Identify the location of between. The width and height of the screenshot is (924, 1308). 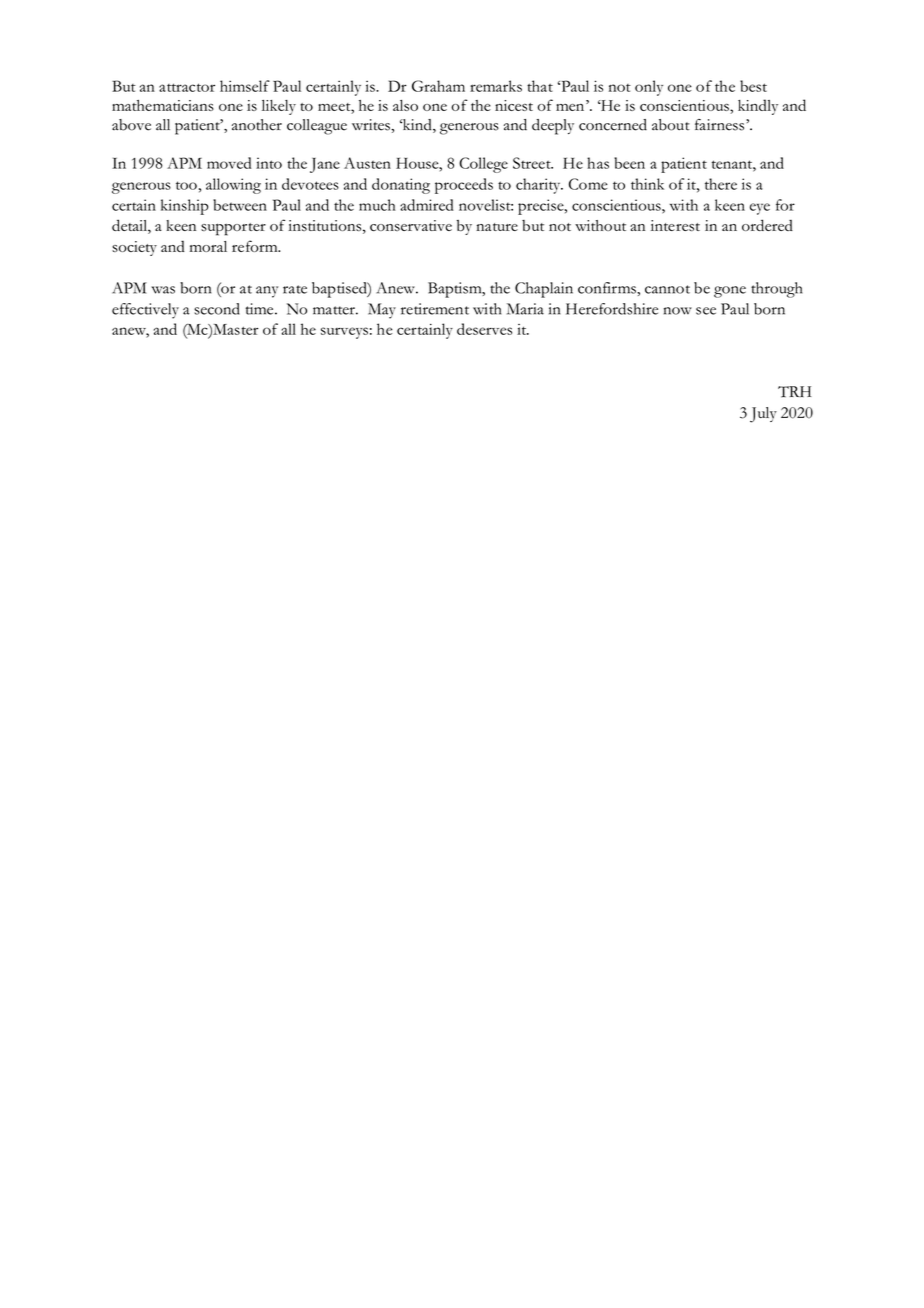
(240, 205).
